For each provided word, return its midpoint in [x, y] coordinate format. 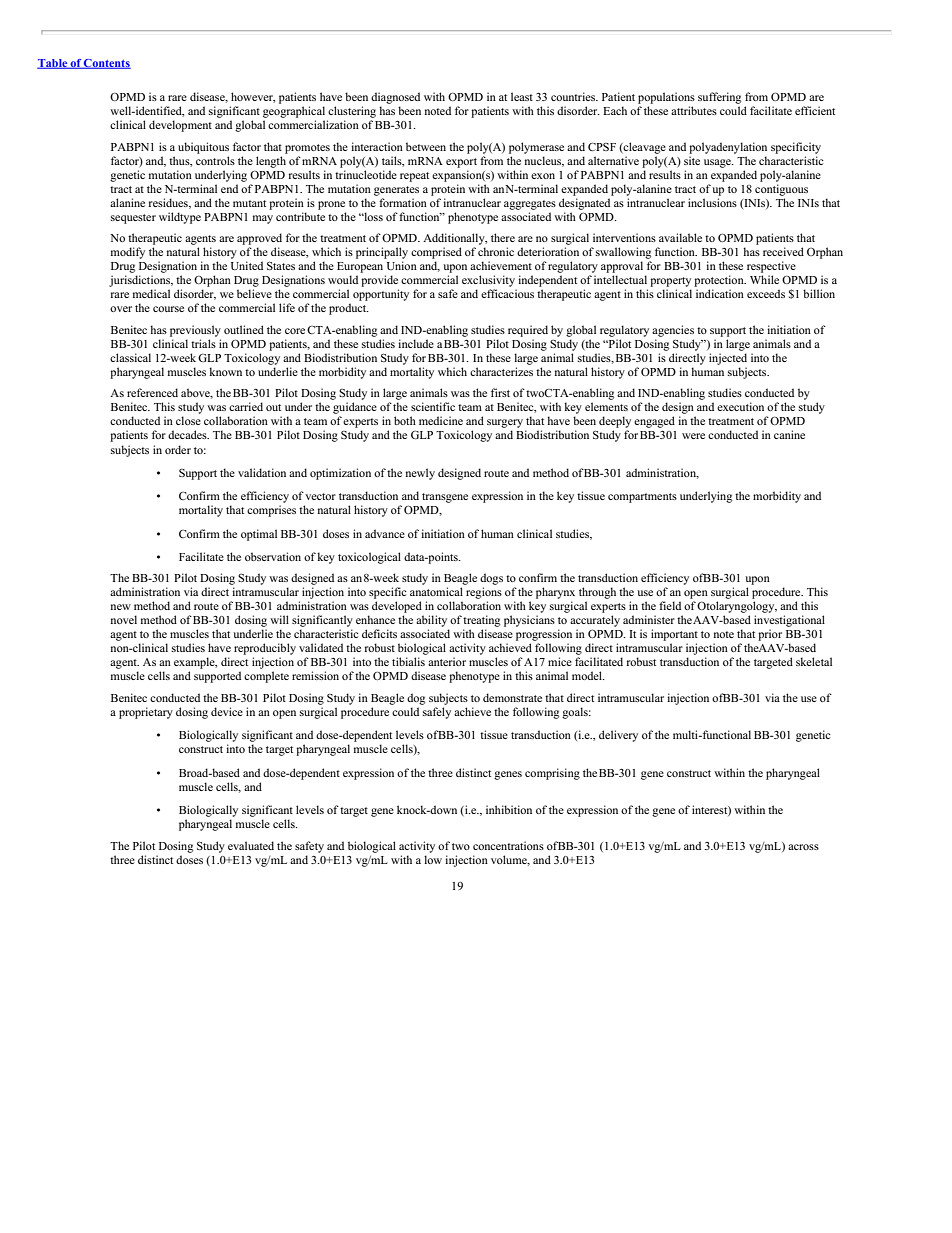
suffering [719, 98]
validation [262, 472]
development [180, 126]
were [693, 436]
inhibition [509, 809]
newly [420, 474]
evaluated [251, 845]
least [522, 96]
